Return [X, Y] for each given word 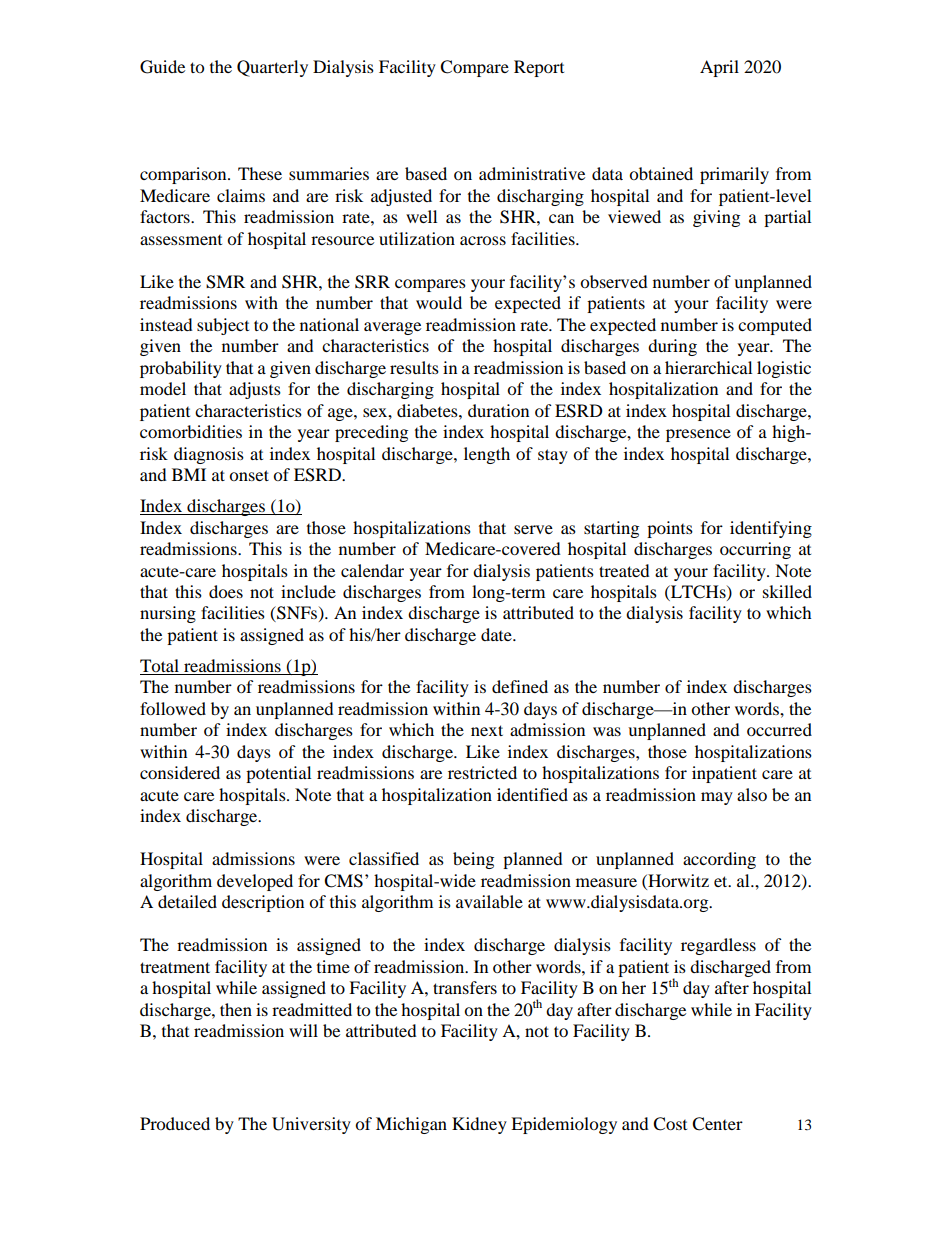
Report [539, 68]
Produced [175, 1123]
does [226, 591]
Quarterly [272, 68]
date [497, 634]
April [719, 68]
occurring [755, 550]
